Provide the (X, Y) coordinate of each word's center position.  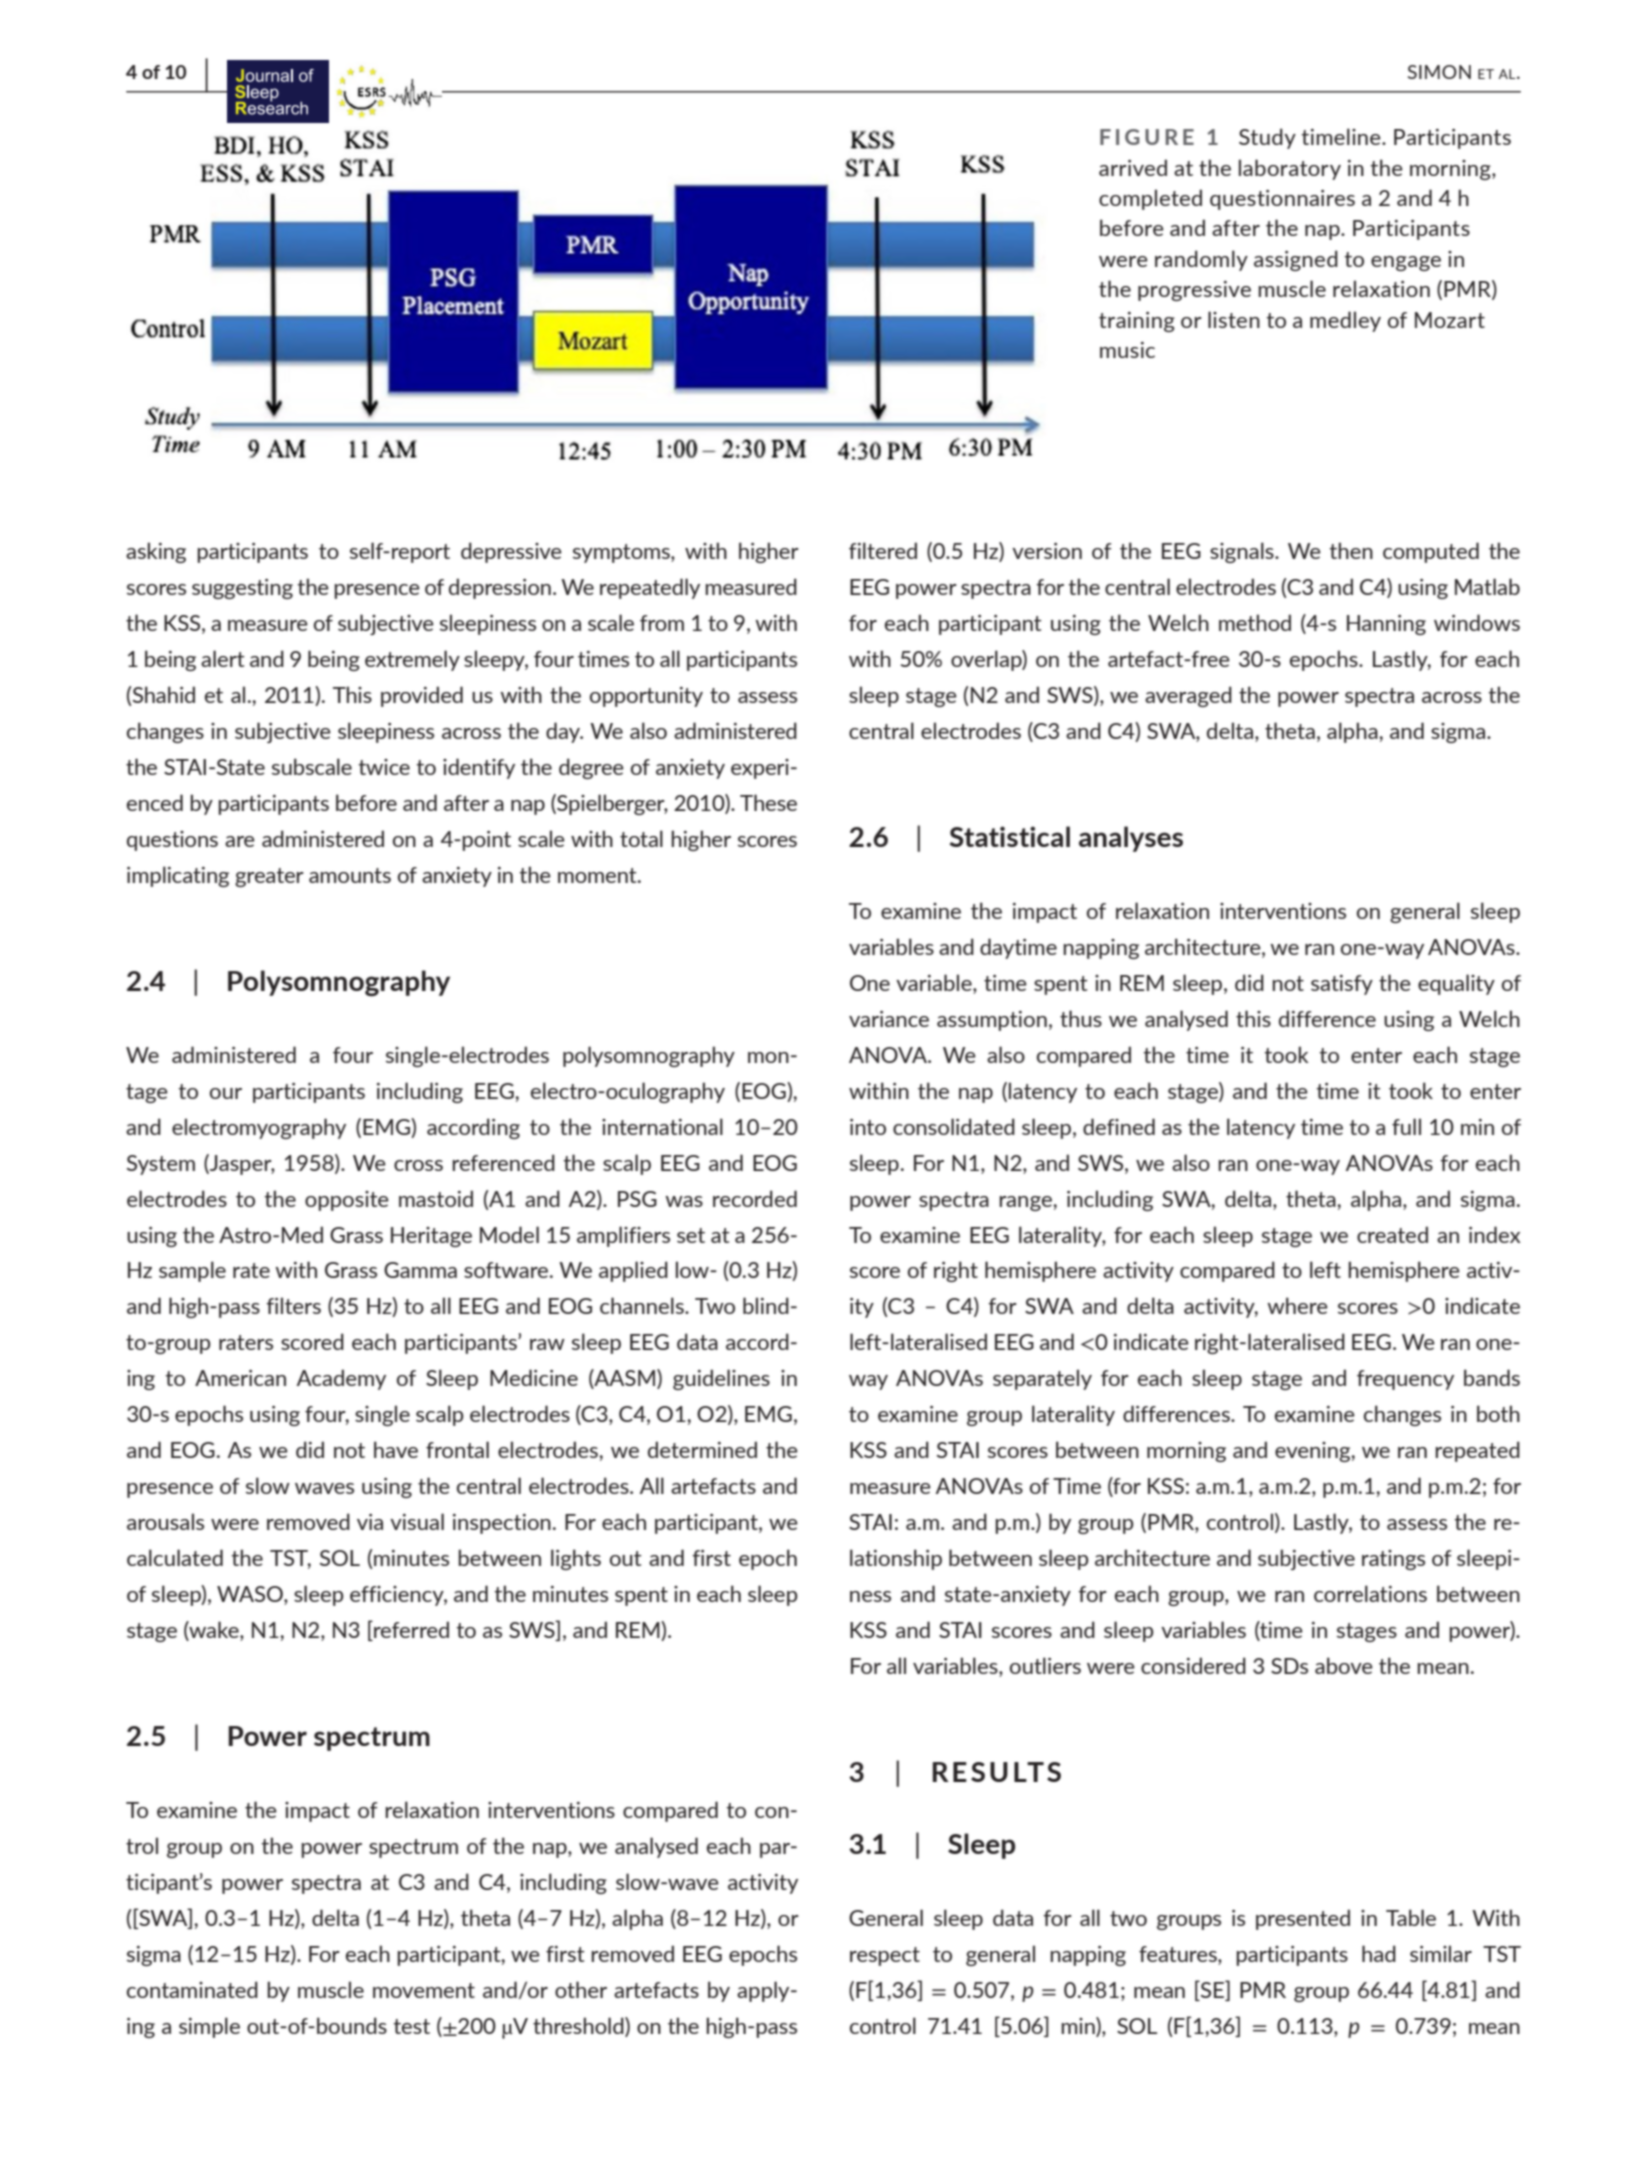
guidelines (721, 1379)
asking (156, 552)
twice (384, 767)
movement (424, 1990)
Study (1267, 138)
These (768, 802)
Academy (341, 1379)
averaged (1188, 696)
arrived (1133, 167)
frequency (1405, 1380)
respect (885, 1956)
